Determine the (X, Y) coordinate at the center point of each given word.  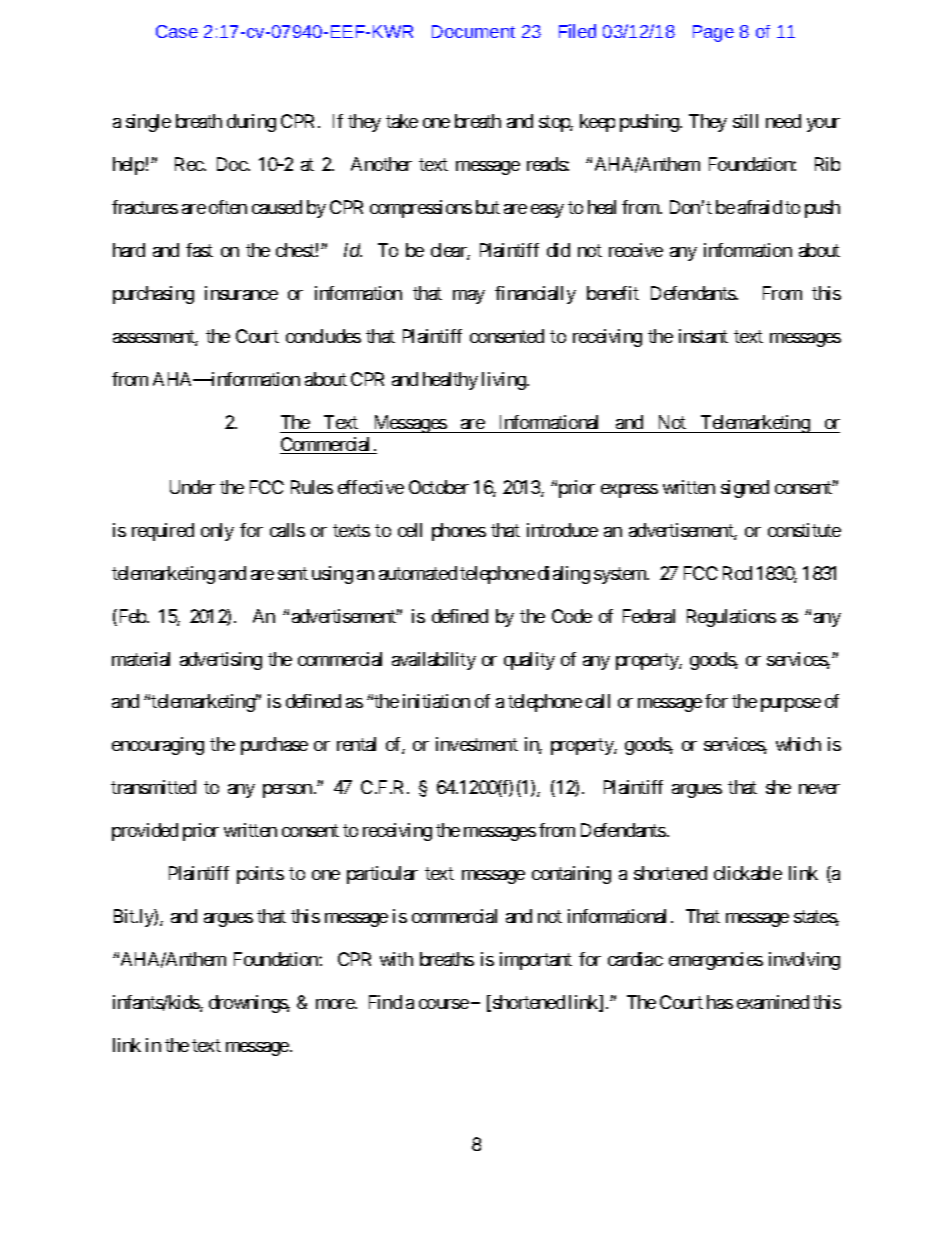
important (536, 961)
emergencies (716, 961)
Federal (649, 616)
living (505, 381)
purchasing (153, 295)
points (260, 875)
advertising (221, 661)
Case (177, 31)
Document (473, 31)
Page (713, 33)
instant (703, 336)
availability (434, 661)
